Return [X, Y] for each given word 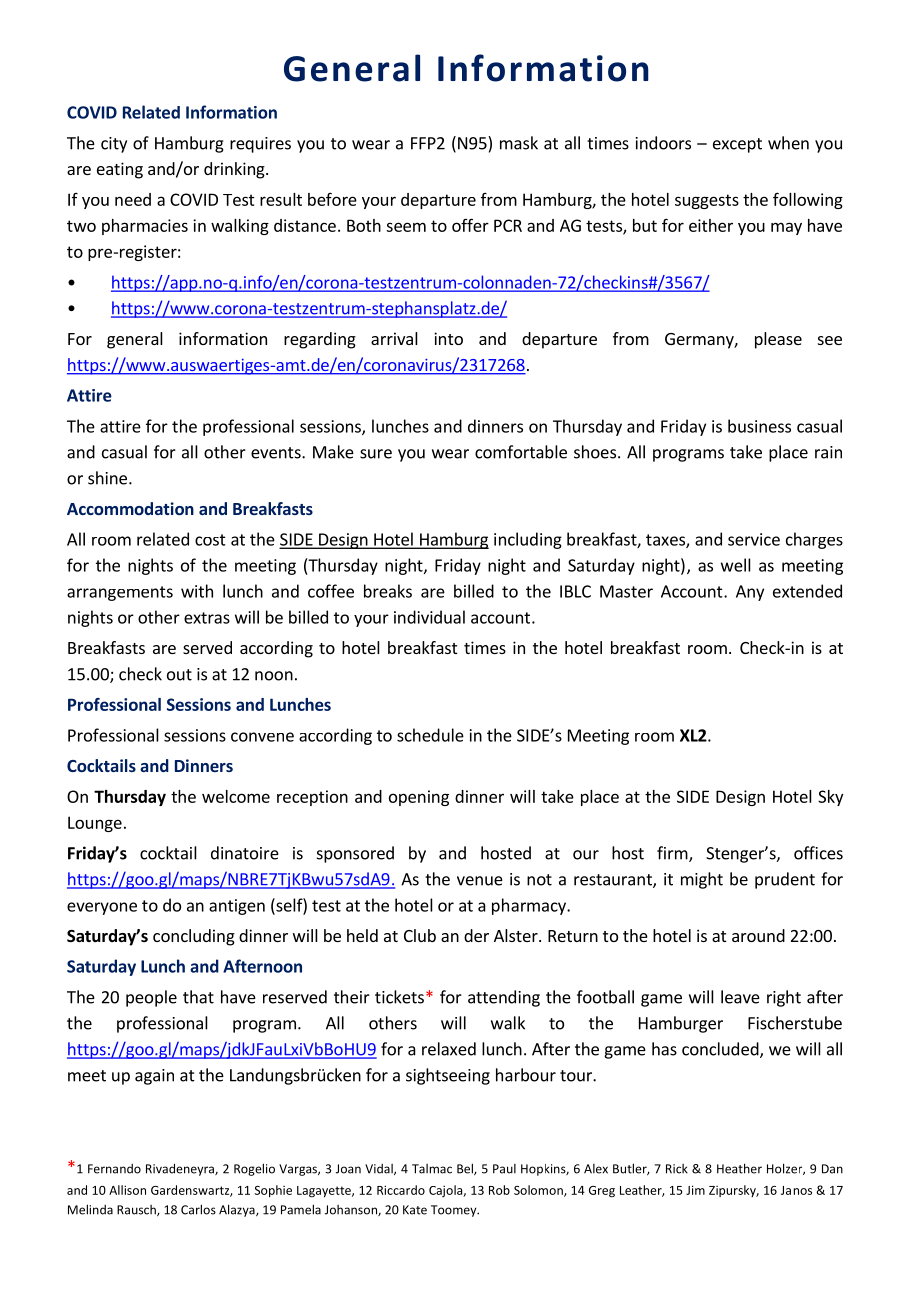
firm [673, 854]
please [778, 340]
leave [740, 997]
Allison [127, 1190]
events [277, 453]
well [736, 565]
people [151, 998]
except [737, 145]
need [133, 199]
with [197, 591]
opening [419, 798]
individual [429, 617]
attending [504, 998]
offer [470, 225]
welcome [236, 796]
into [448, 338]
